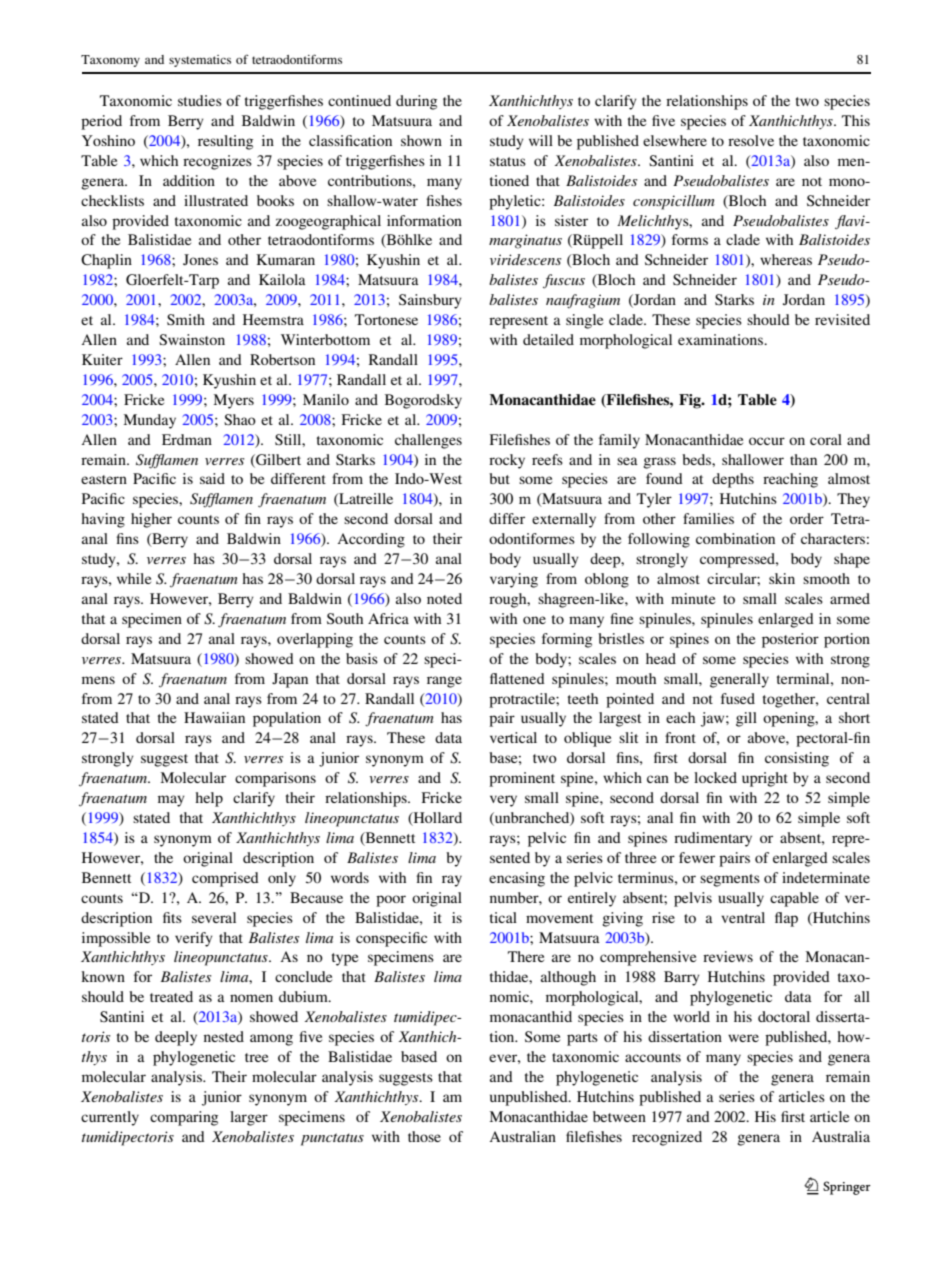  Describe the element at coordinates (184, 1118) in the screenshot. I see `comparing` at that location.
